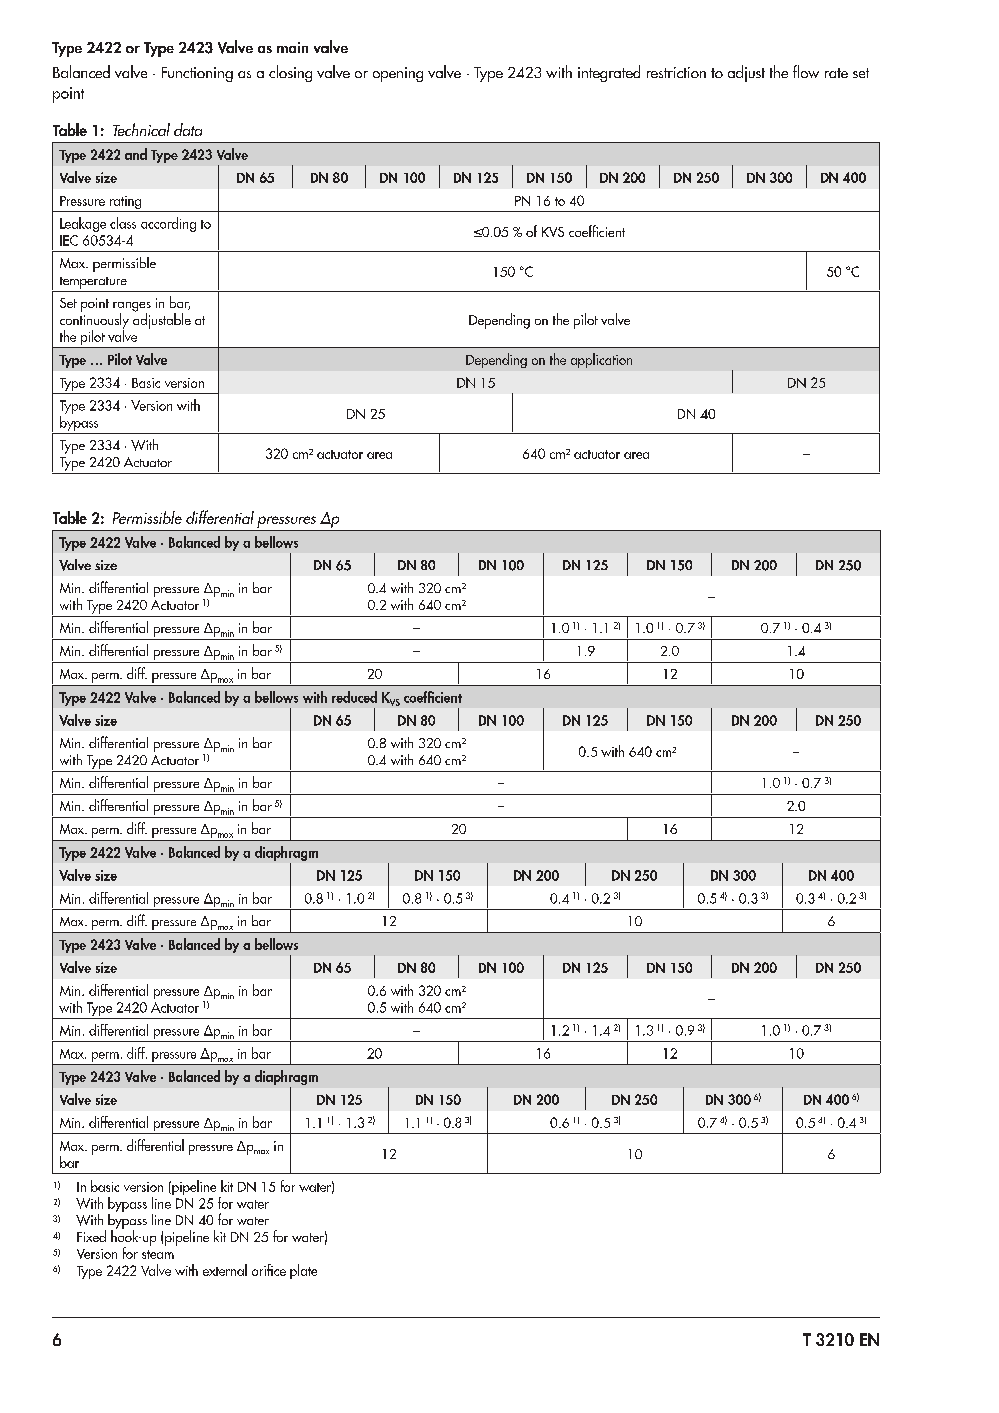  Describe the element at coordinates (197, 74) in the document. I see `Functioning` at that location.
